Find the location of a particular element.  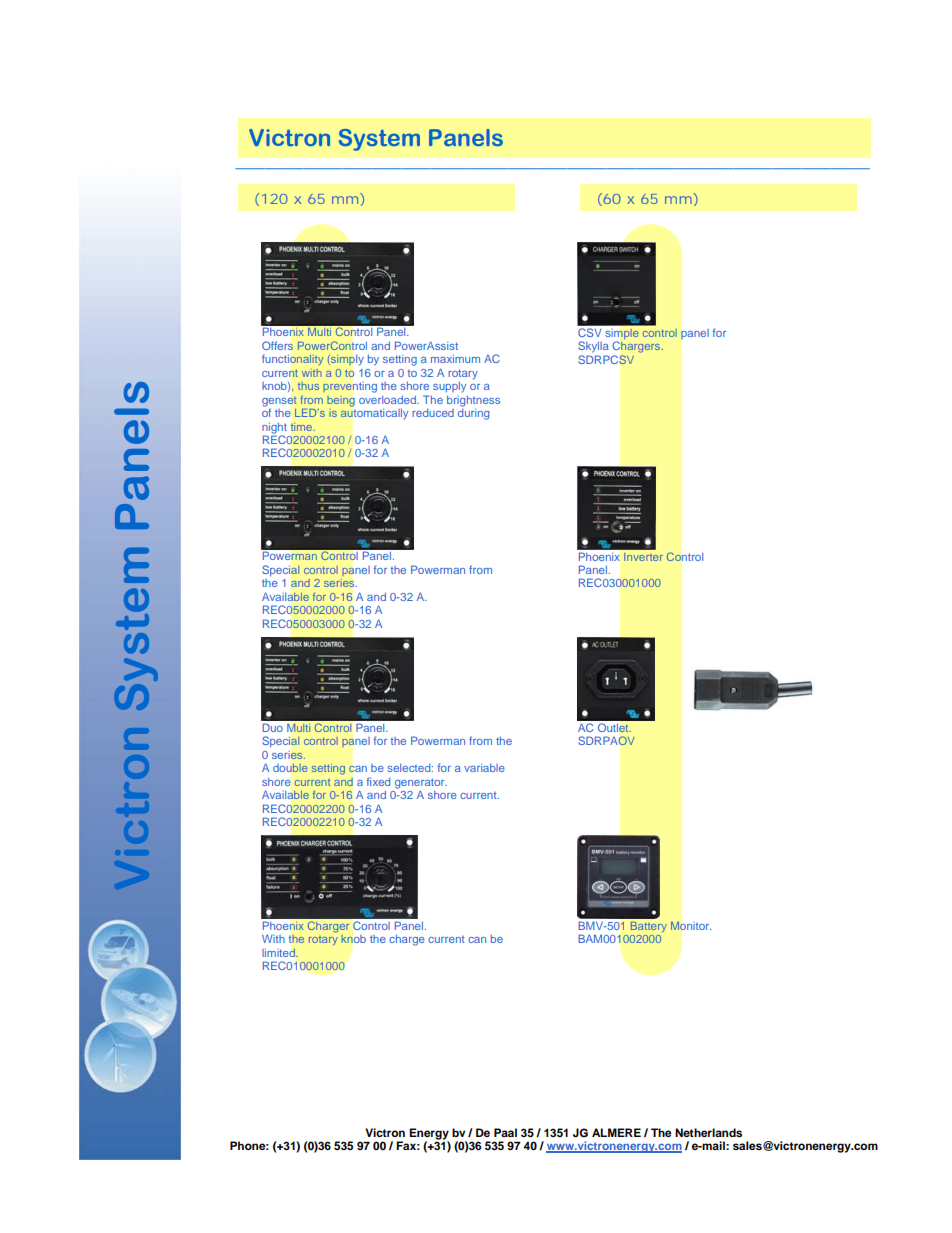

Monitor is located at coordinates (691, 925).
